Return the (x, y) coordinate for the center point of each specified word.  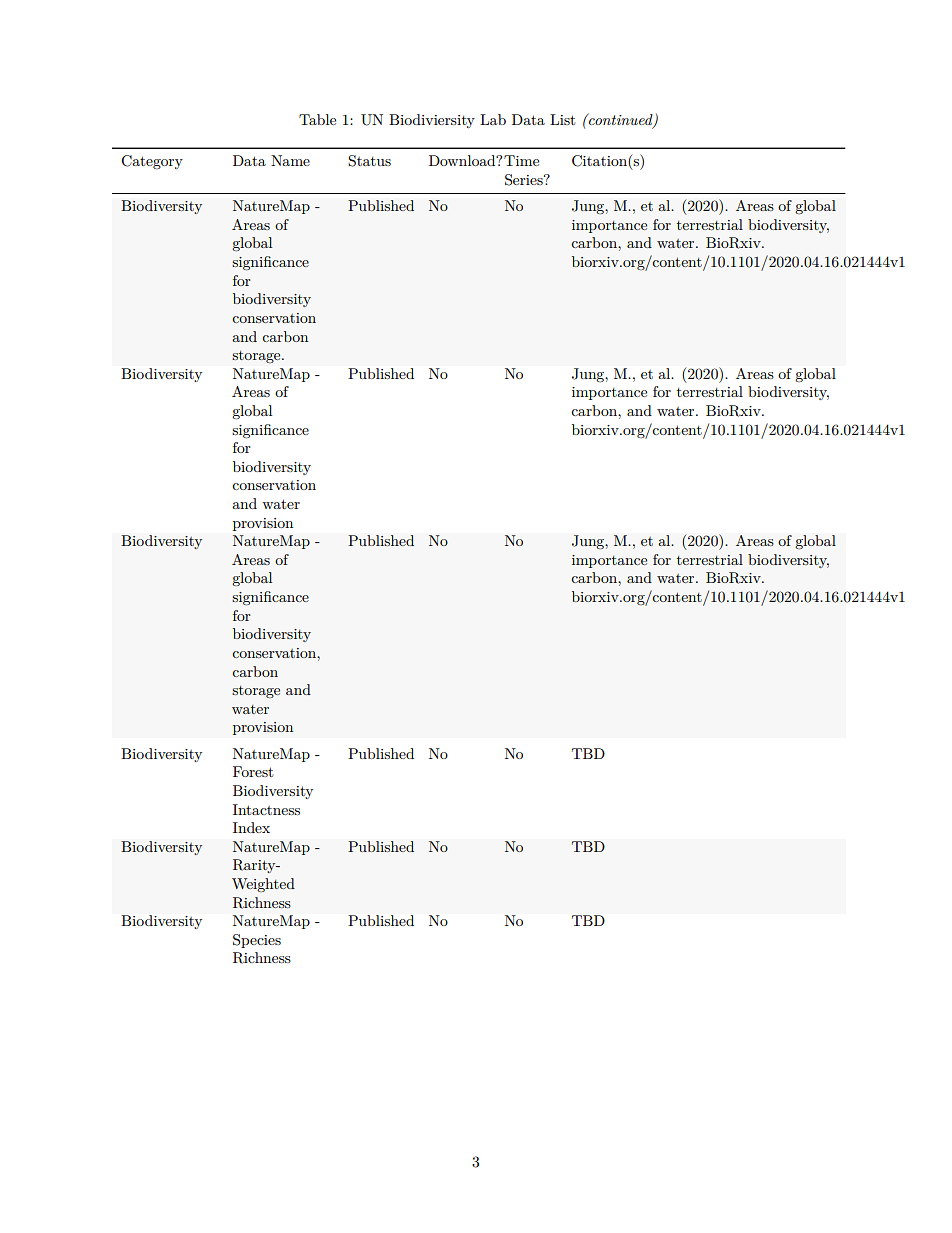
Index (251, 827)
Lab (493, 119)
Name (290, 160)
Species (257, 941)
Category (152, 162)
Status (369, 161)
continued (621, 120)
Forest (253, 771)
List (562, 119)
